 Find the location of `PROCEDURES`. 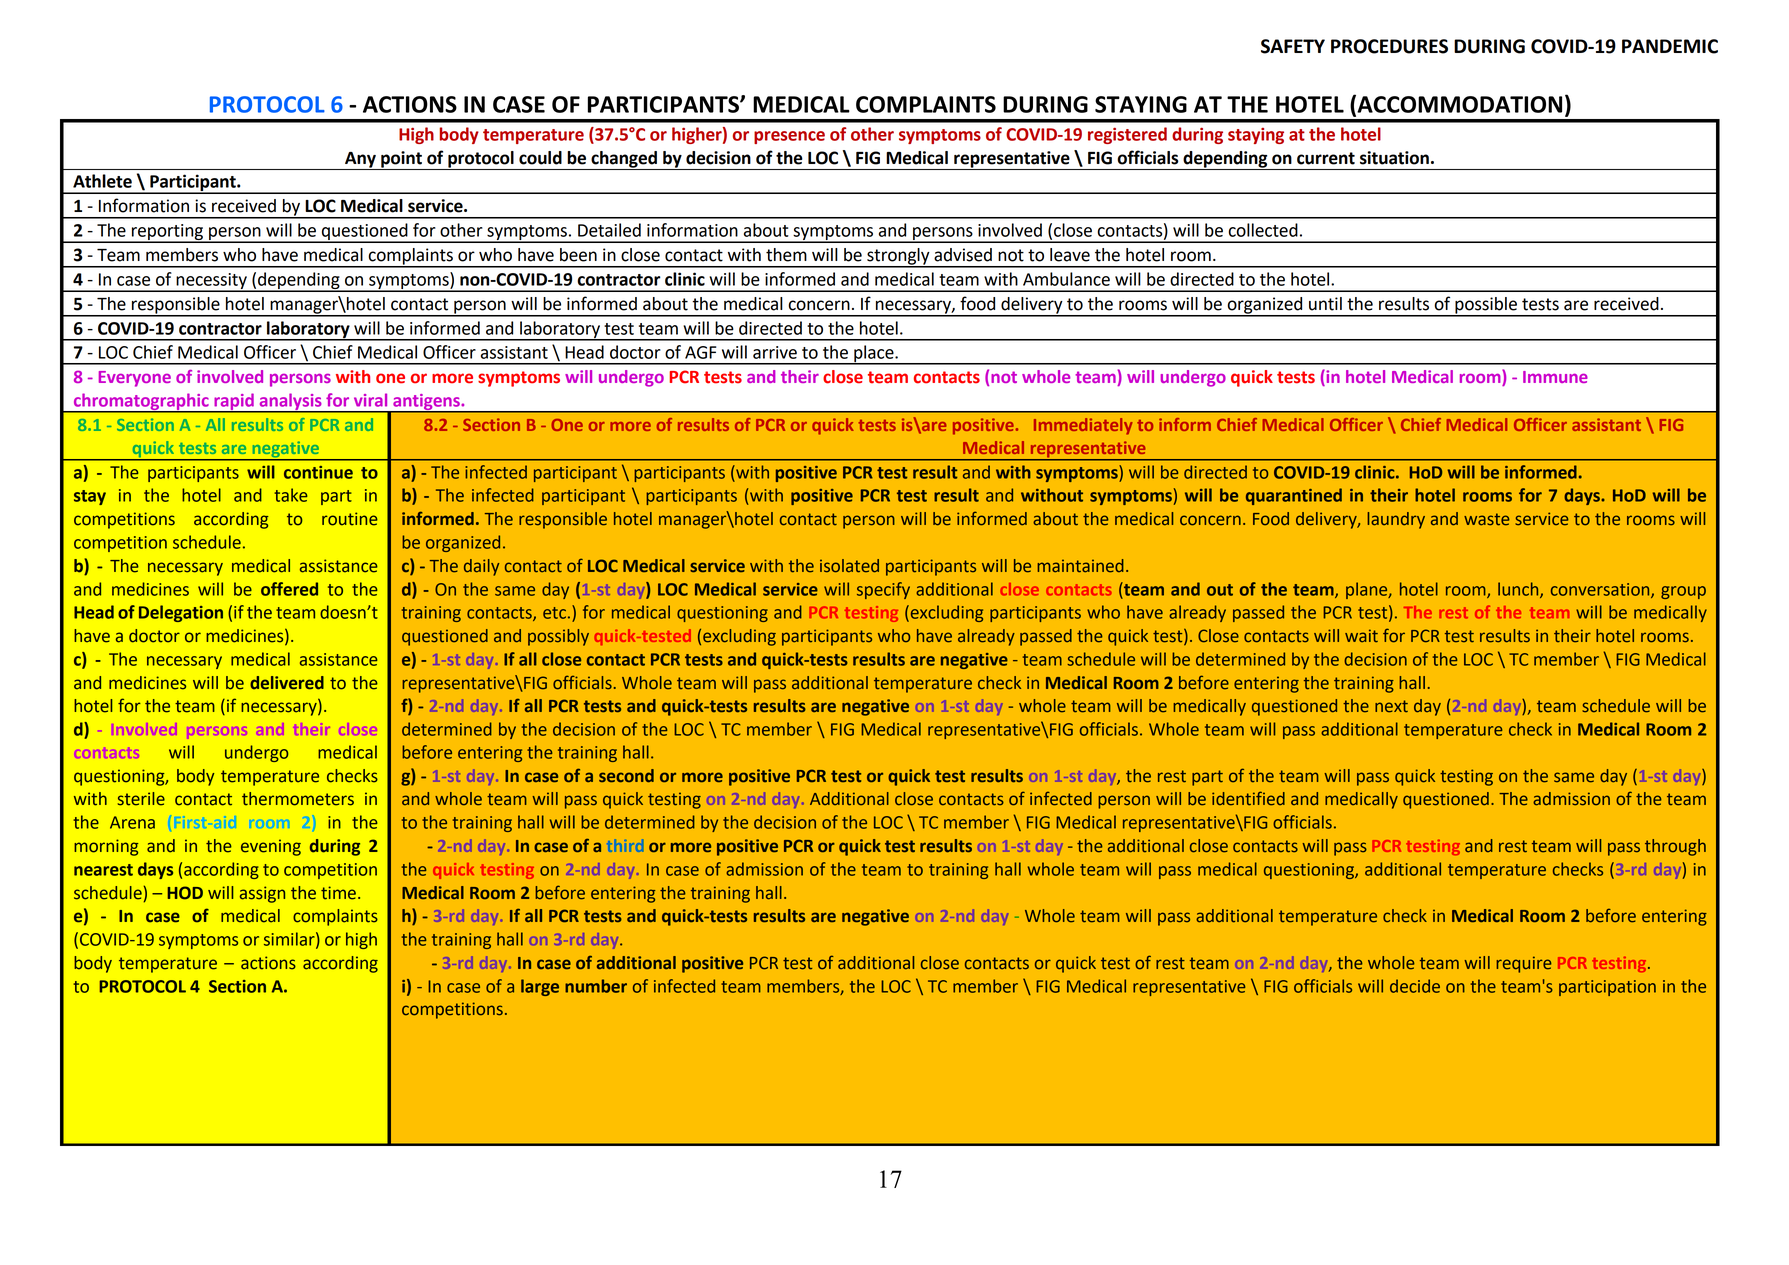

PROCEDURES is located at coordinates (1389, 46).
